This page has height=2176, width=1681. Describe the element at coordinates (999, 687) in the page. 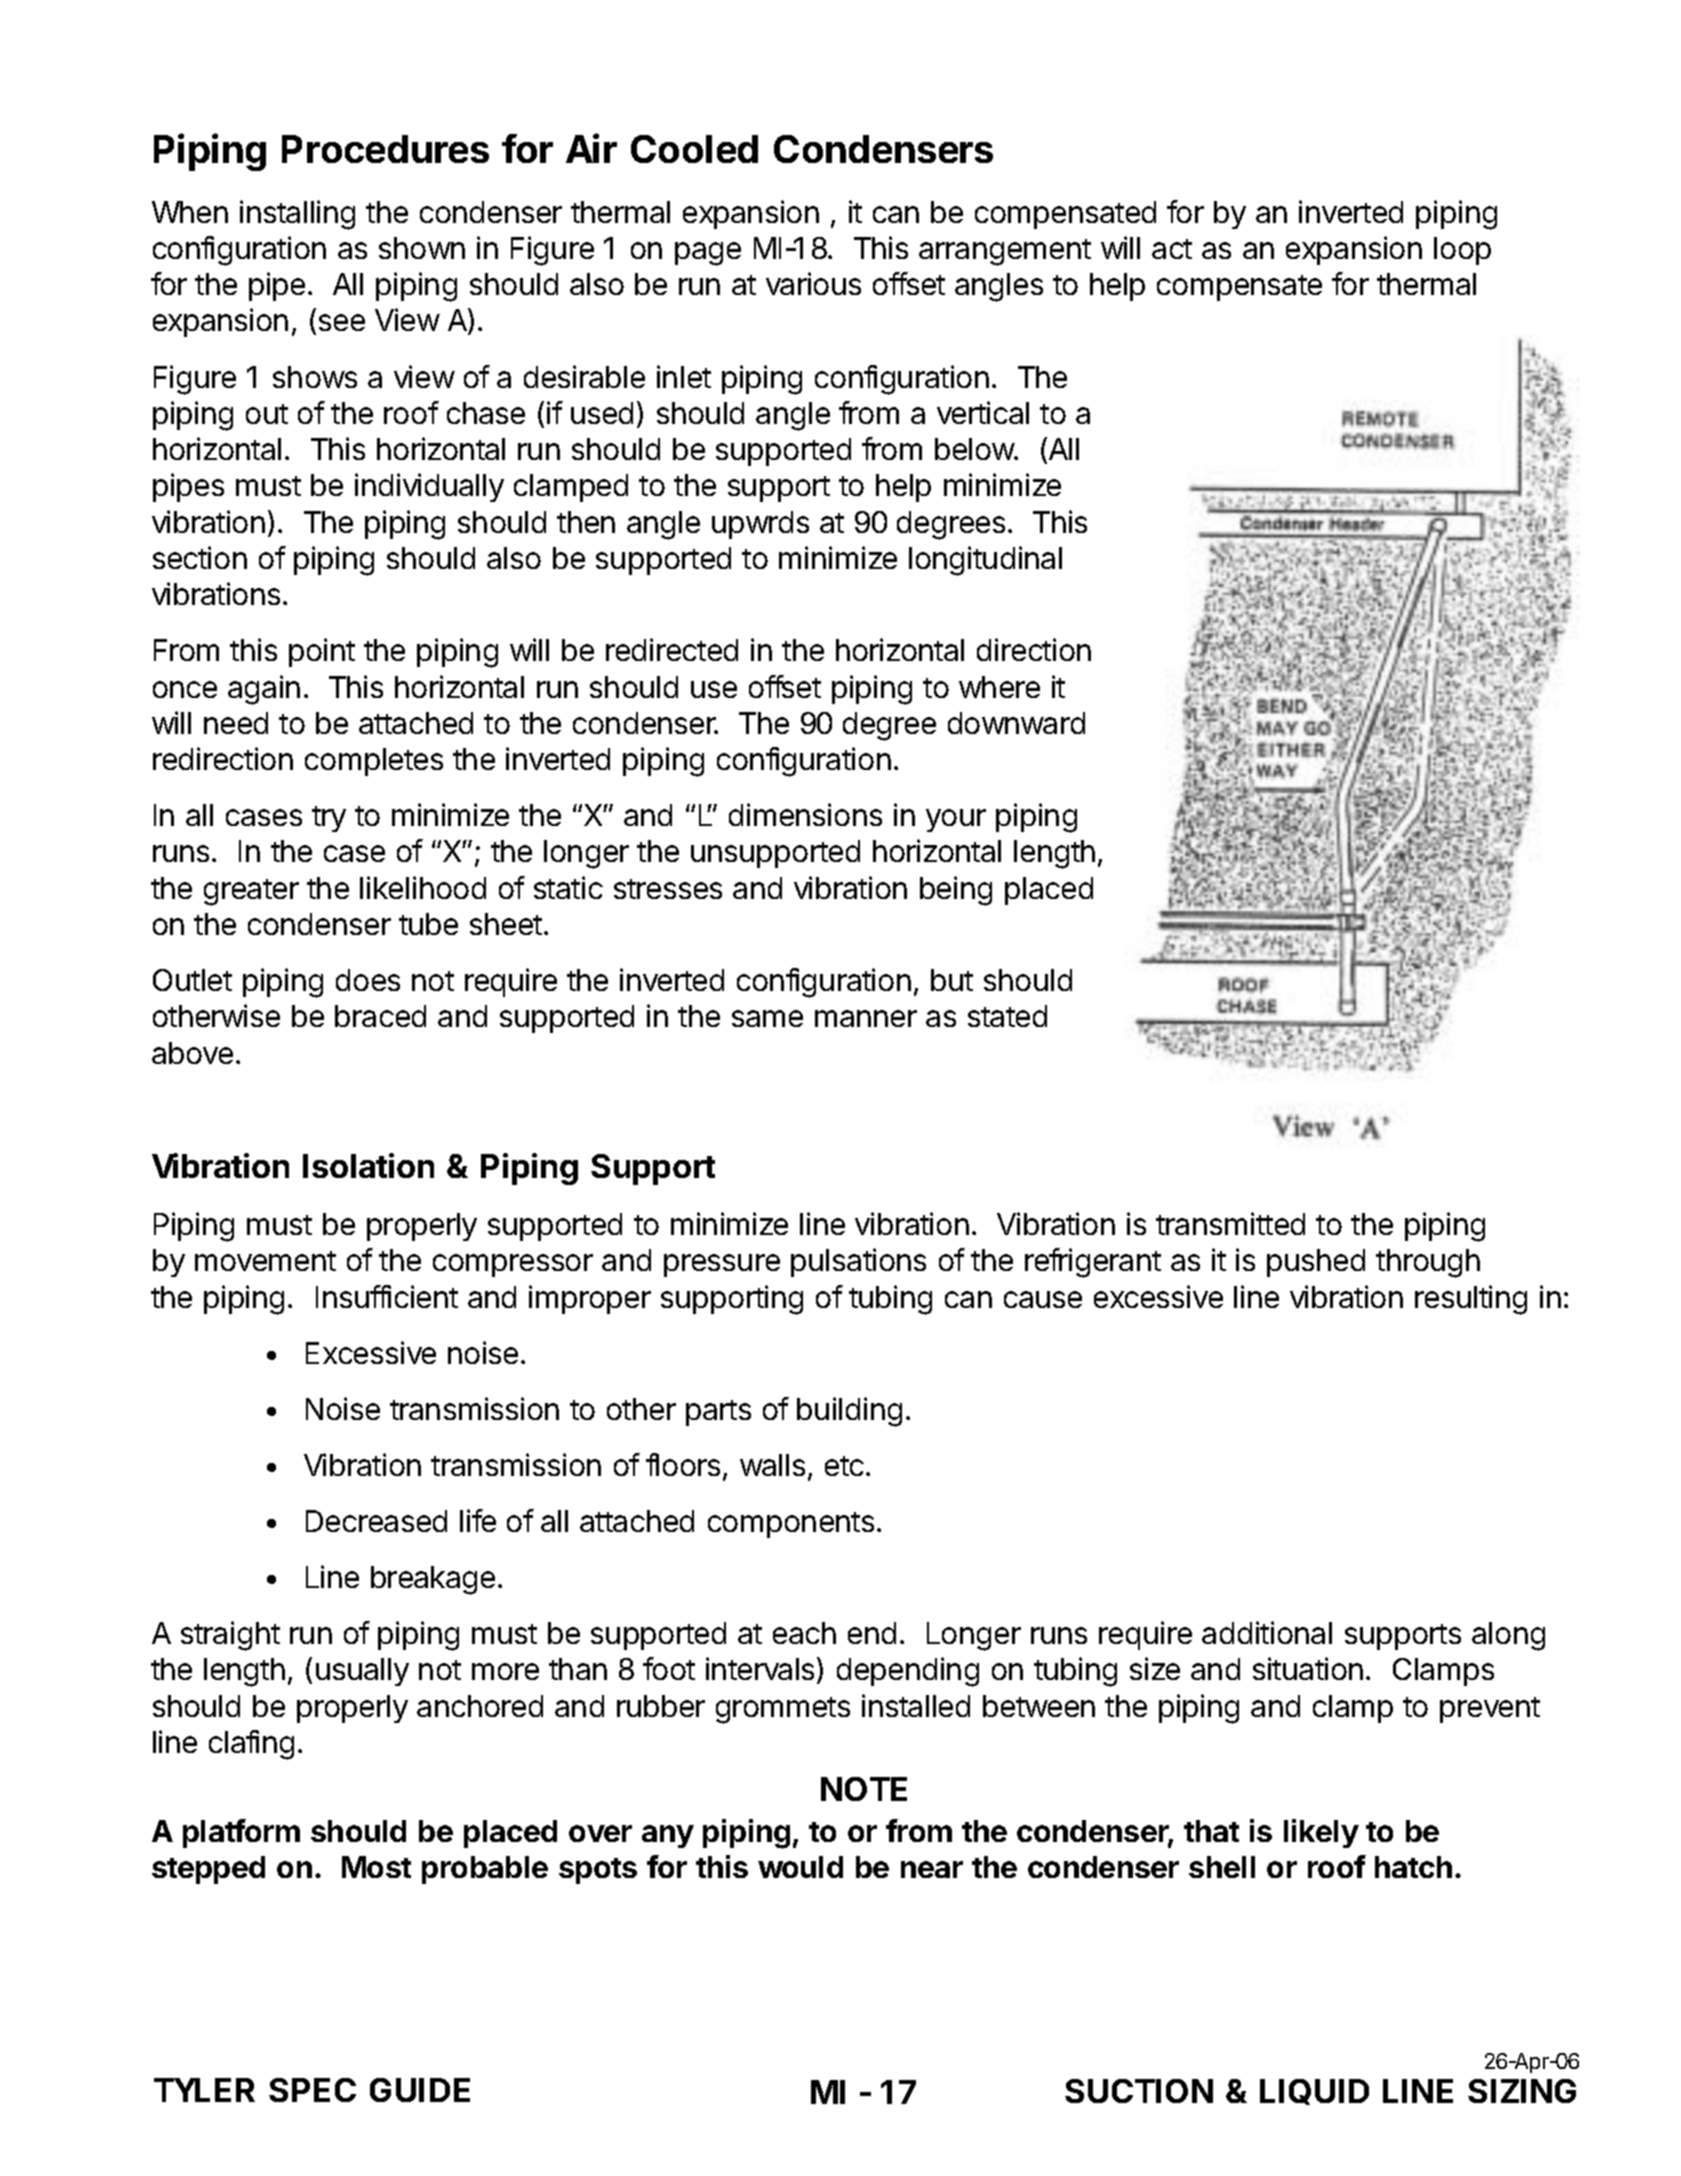

I see `where` at that location.
